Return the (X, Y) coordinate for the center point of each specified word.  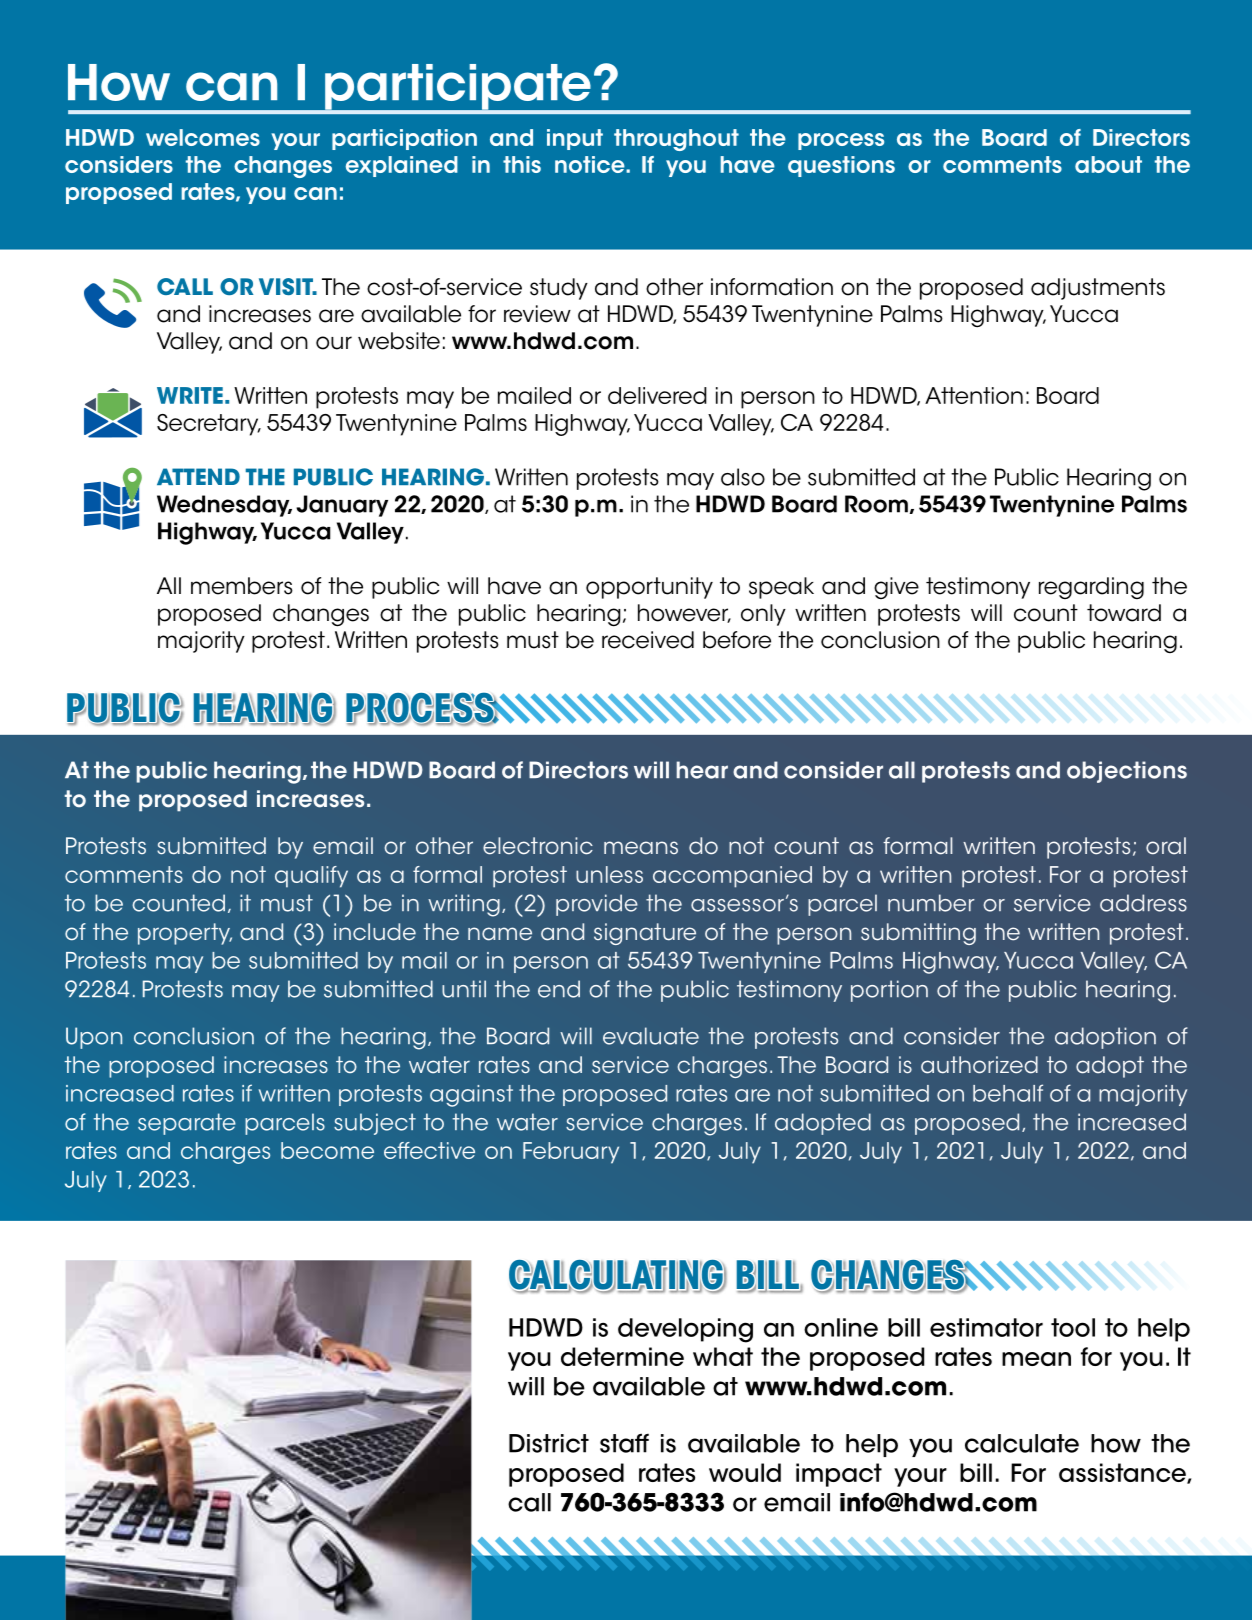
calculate (1022, 1443)
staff (624, 1443)
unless (609, 874)
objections (1127, 772)
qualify (311, 877)
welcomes (203, 137)
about (1108, 164)
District (549, 1443)
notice (591, 164)
